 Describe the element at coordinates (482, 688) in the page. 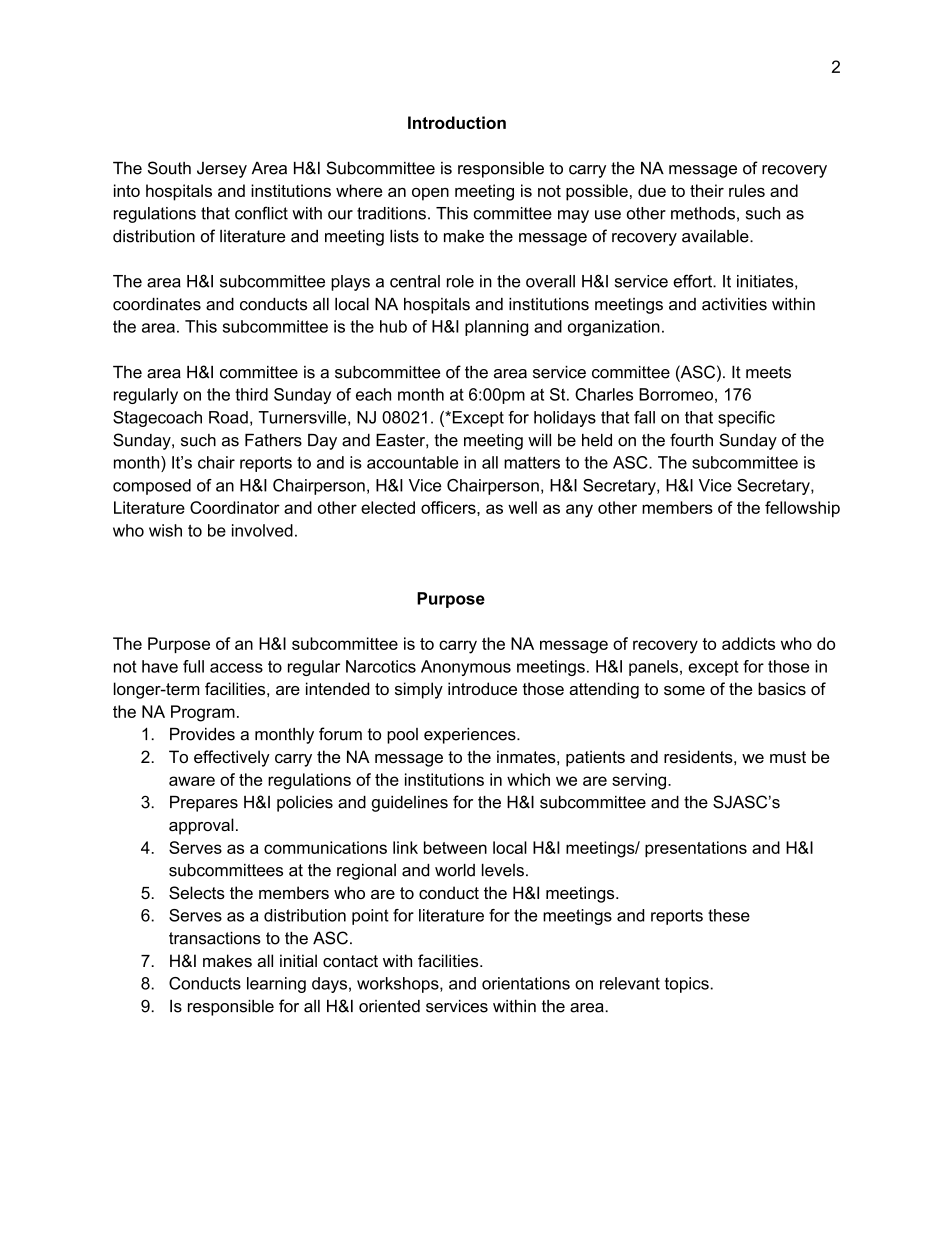

I see `introduce` at that location.
